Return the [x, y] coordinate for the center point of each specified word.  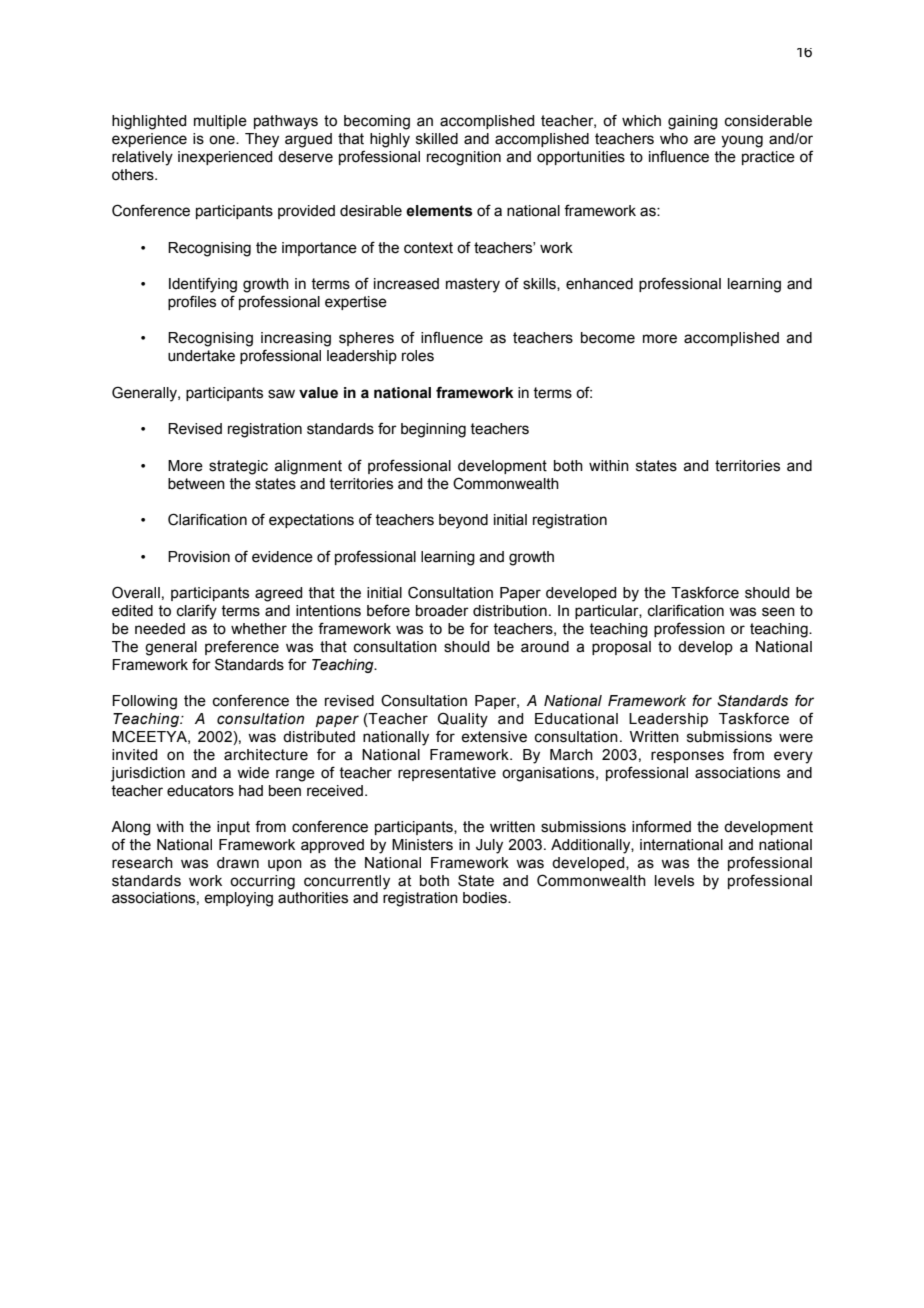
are [705, 140]
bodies [486, 898]
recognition [464, 158]
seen [778, 612]
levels [674, 881]
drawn [238, 863]
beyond [463, 521]
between [196, 484]
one [223, 140]
